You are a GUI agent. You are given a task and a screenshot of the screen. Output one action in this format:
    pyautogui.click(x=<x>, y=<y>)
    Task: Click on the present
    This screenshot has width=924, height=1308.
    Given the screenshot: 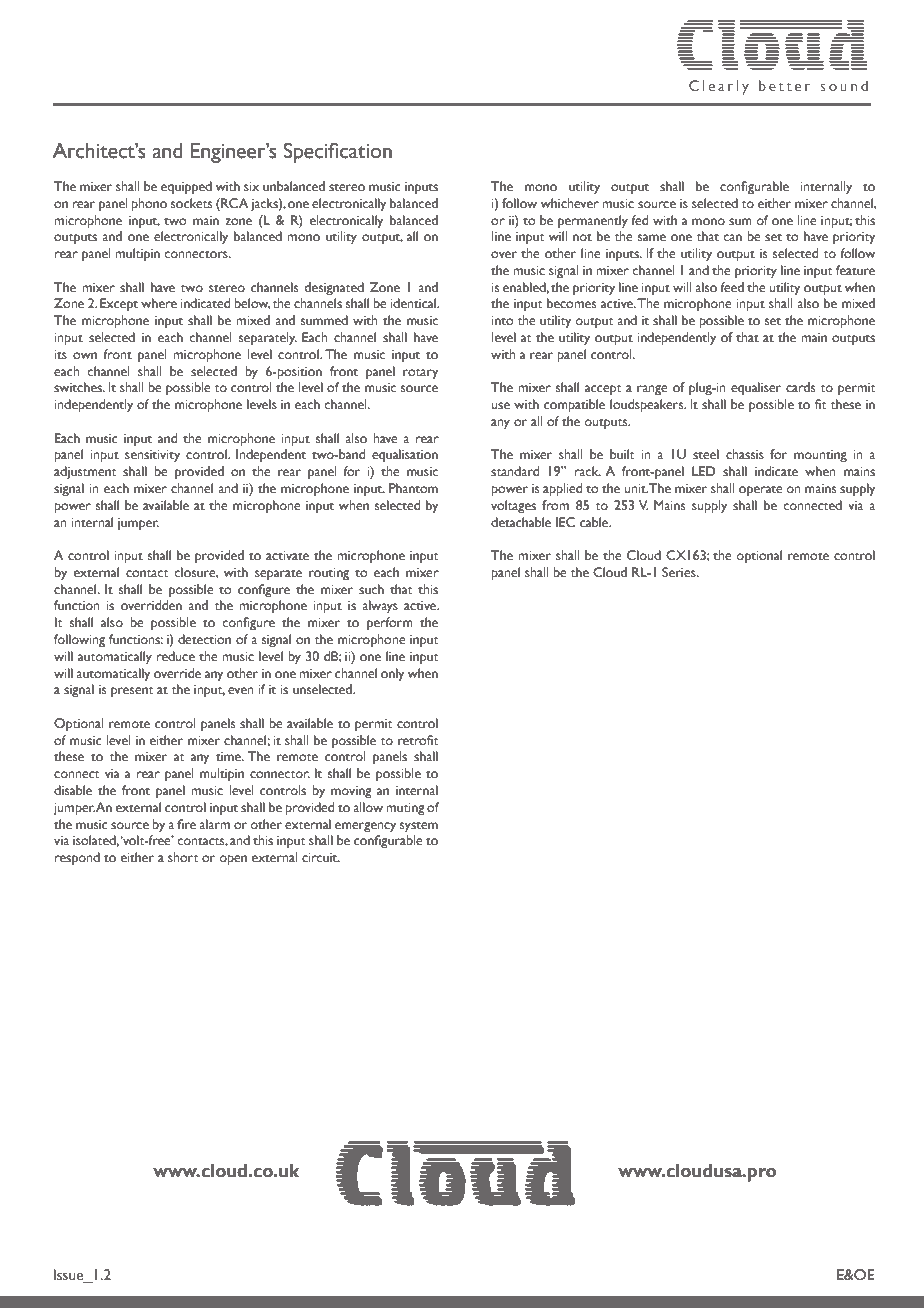 What is the action you would take?
    pyautogui.click(x=132, y=692)
